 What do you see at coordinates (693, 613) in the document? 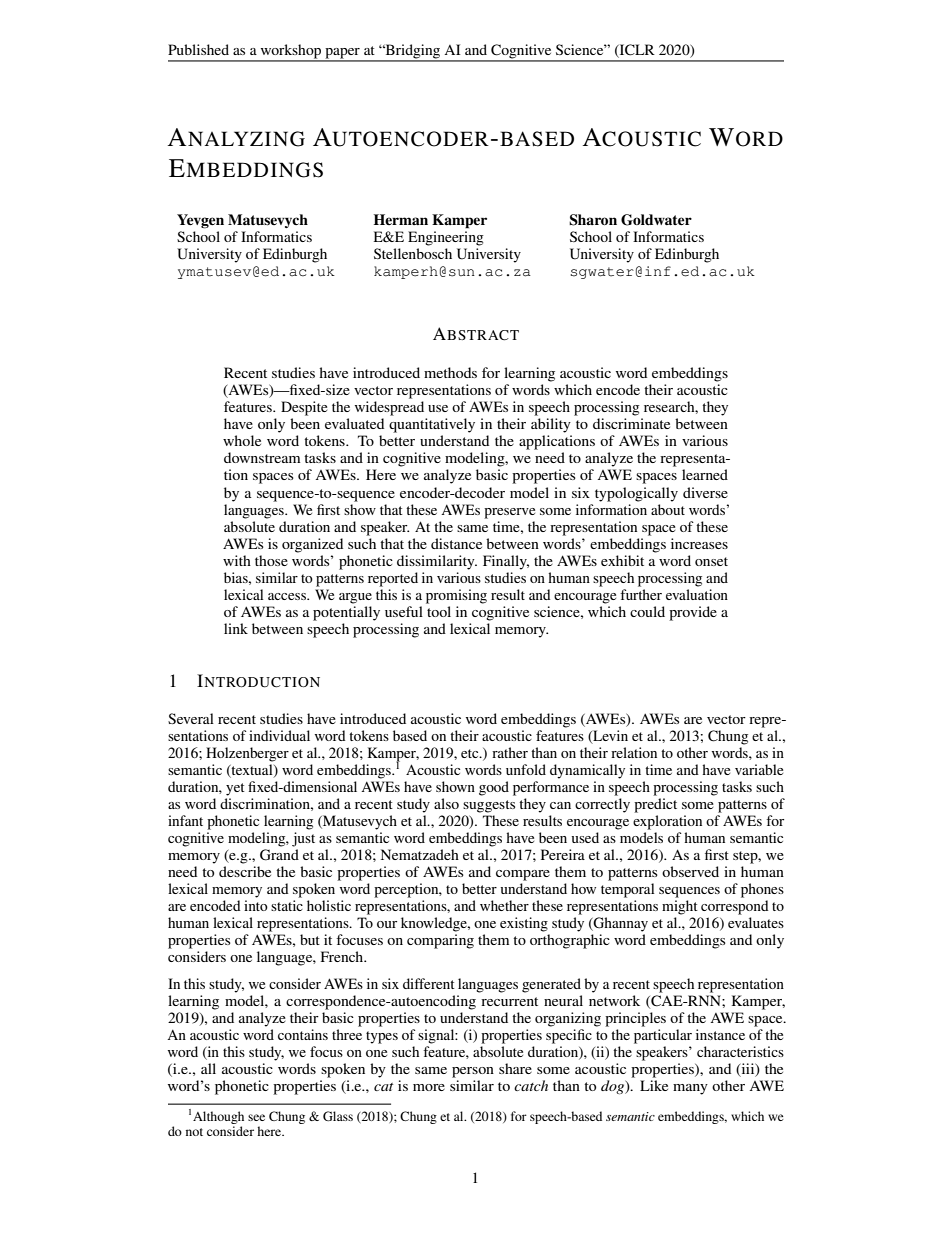
I see `provide` at bounding box center [693, 613].
